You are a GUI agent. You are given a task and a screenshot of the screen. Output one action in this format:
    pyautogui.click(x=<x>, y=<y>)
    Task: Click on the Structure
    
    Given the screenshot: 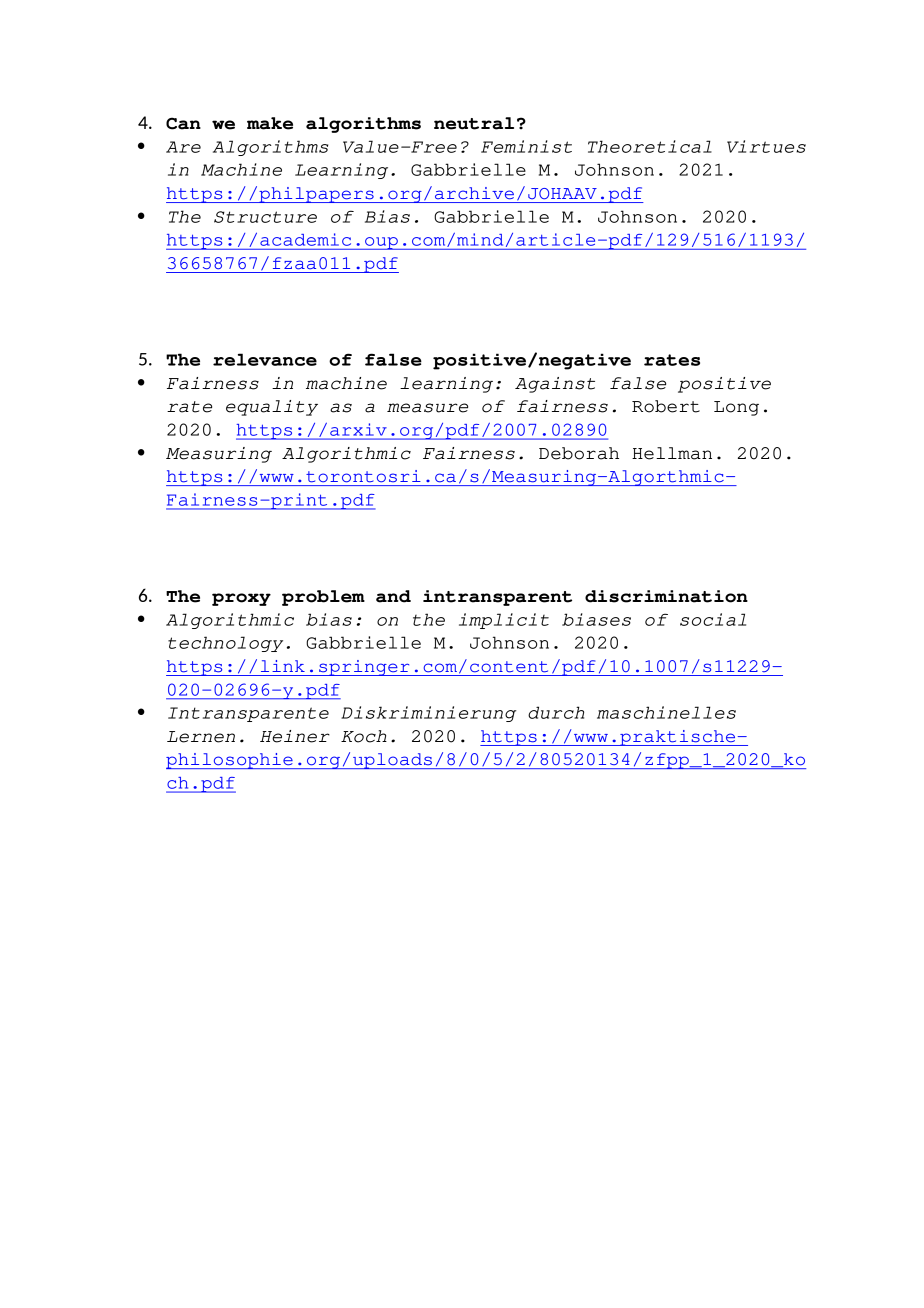 What is the action you would take?
    pyautogui.click(x=265, y=217)
